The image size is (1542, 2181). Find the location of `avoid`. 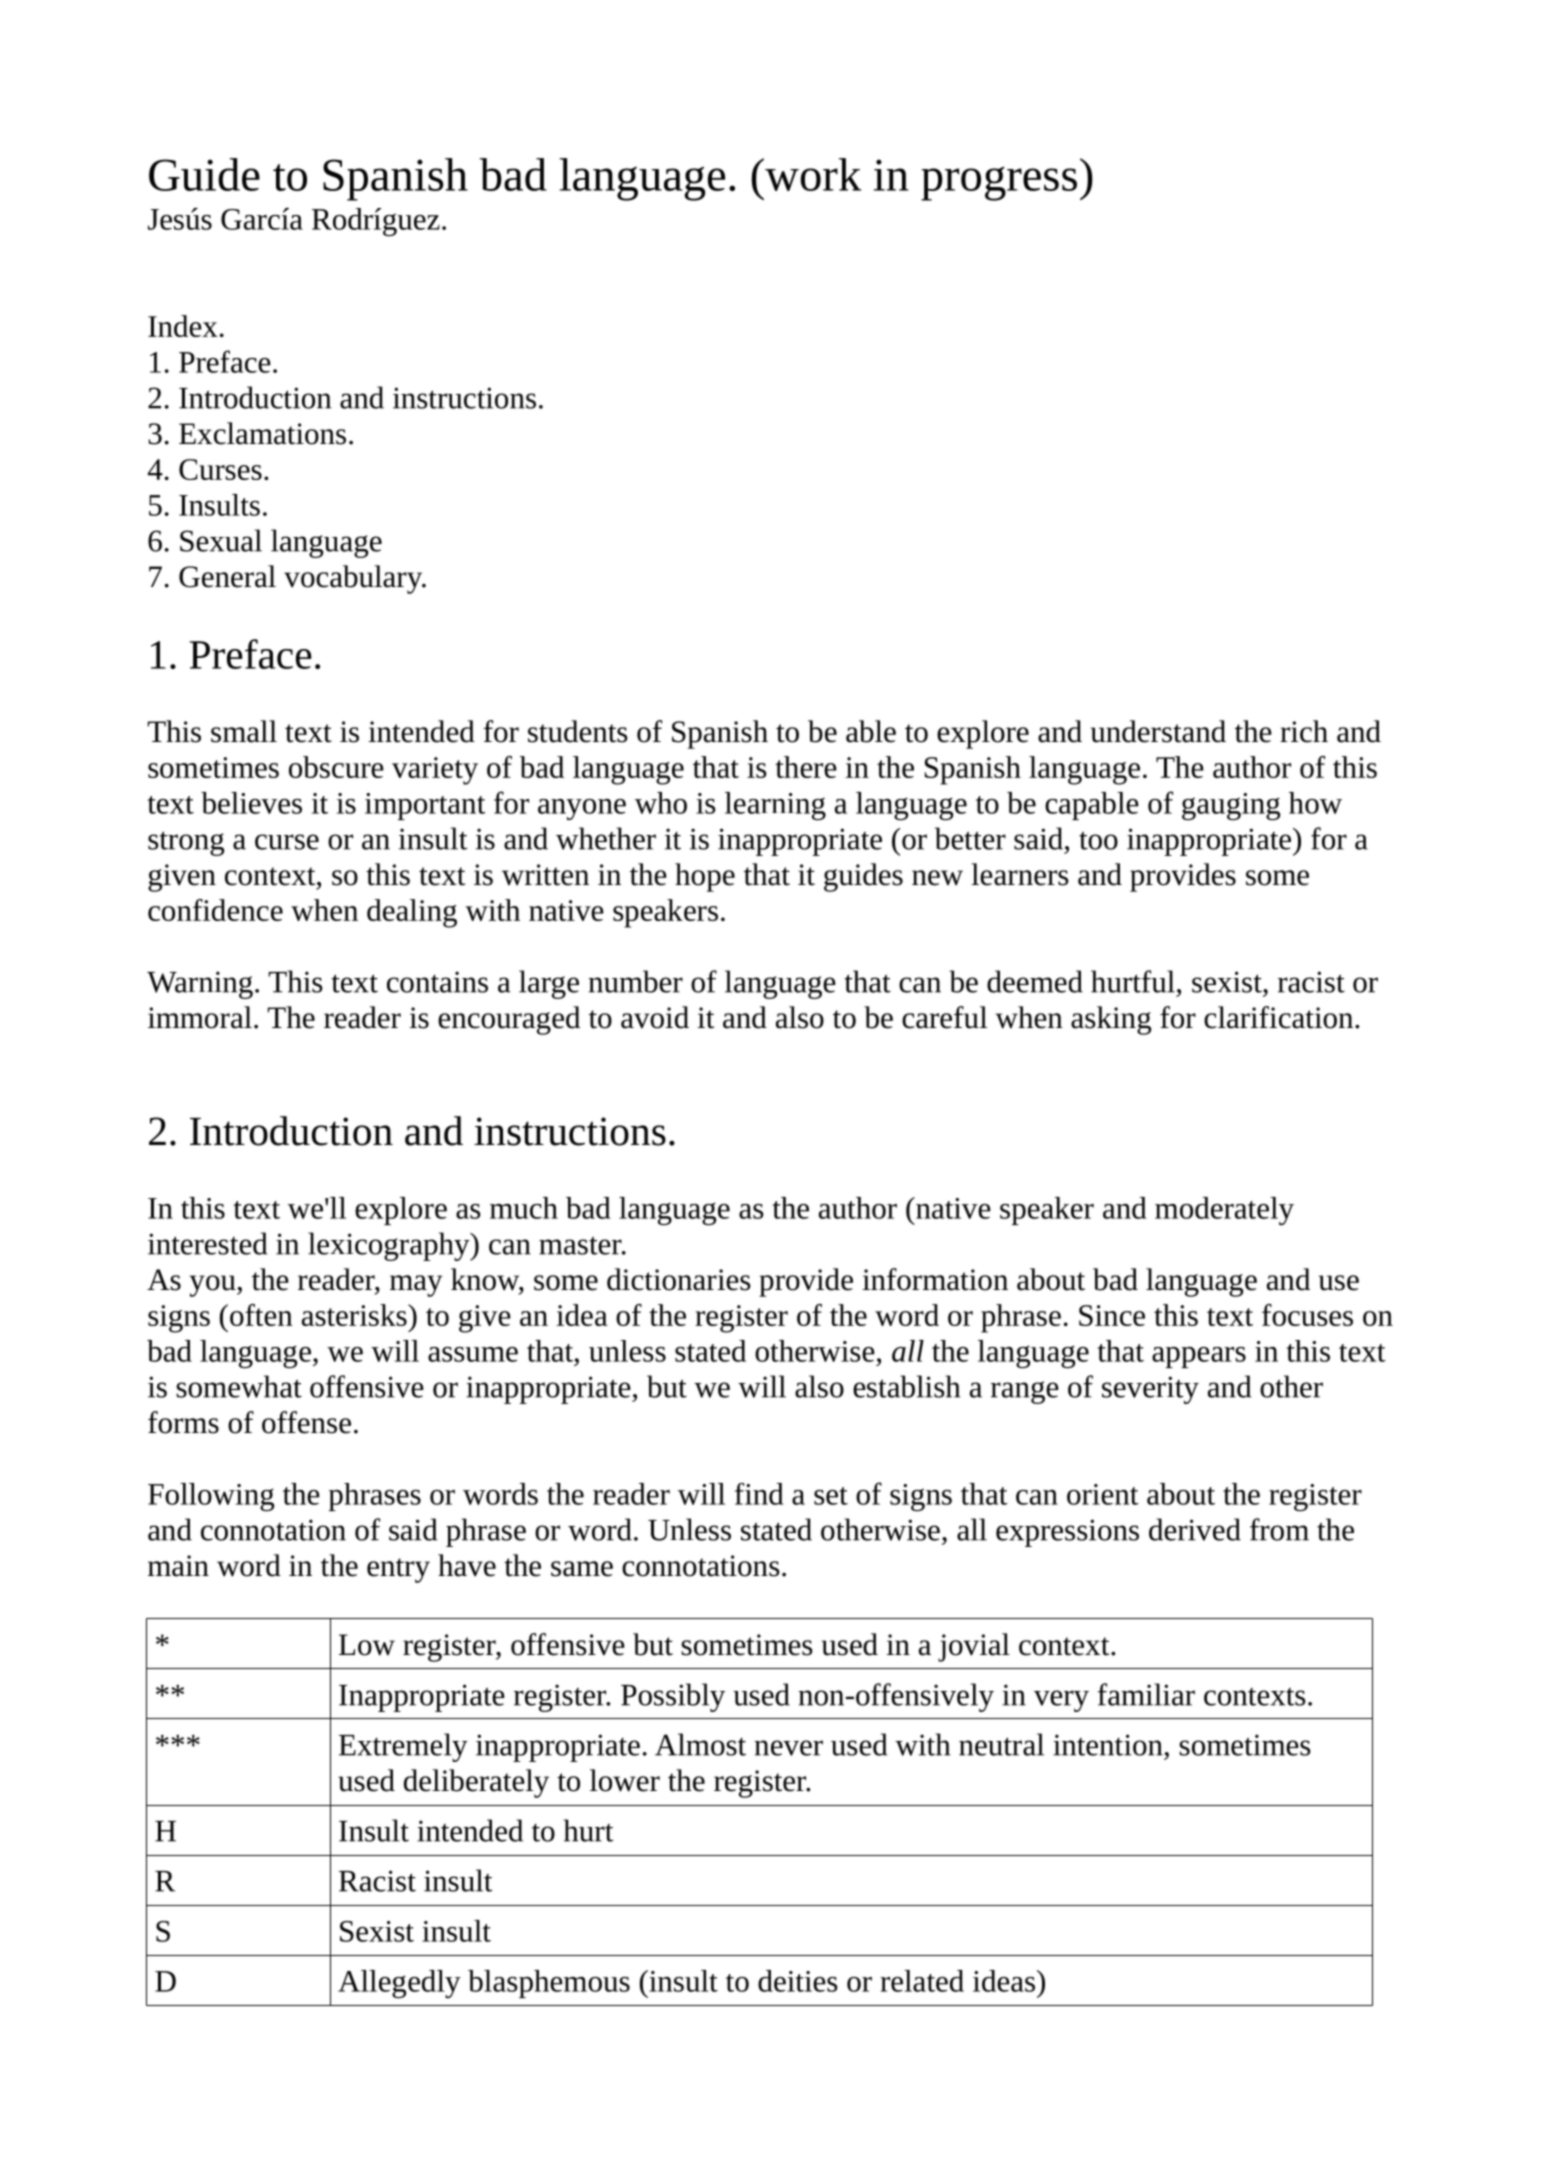

avoid is located at coordinates (655, 1017).
